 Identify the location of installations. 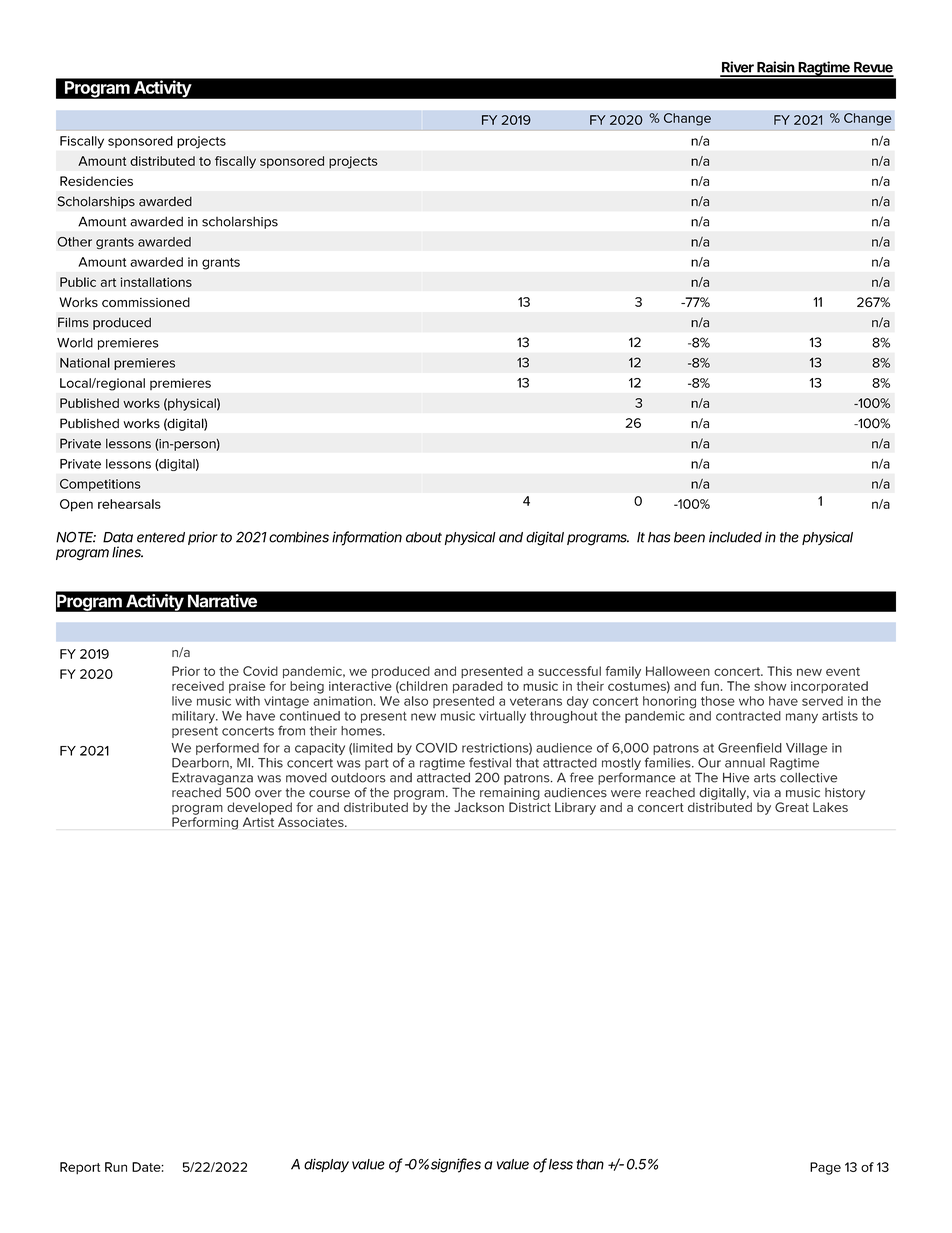
(156, 282).
